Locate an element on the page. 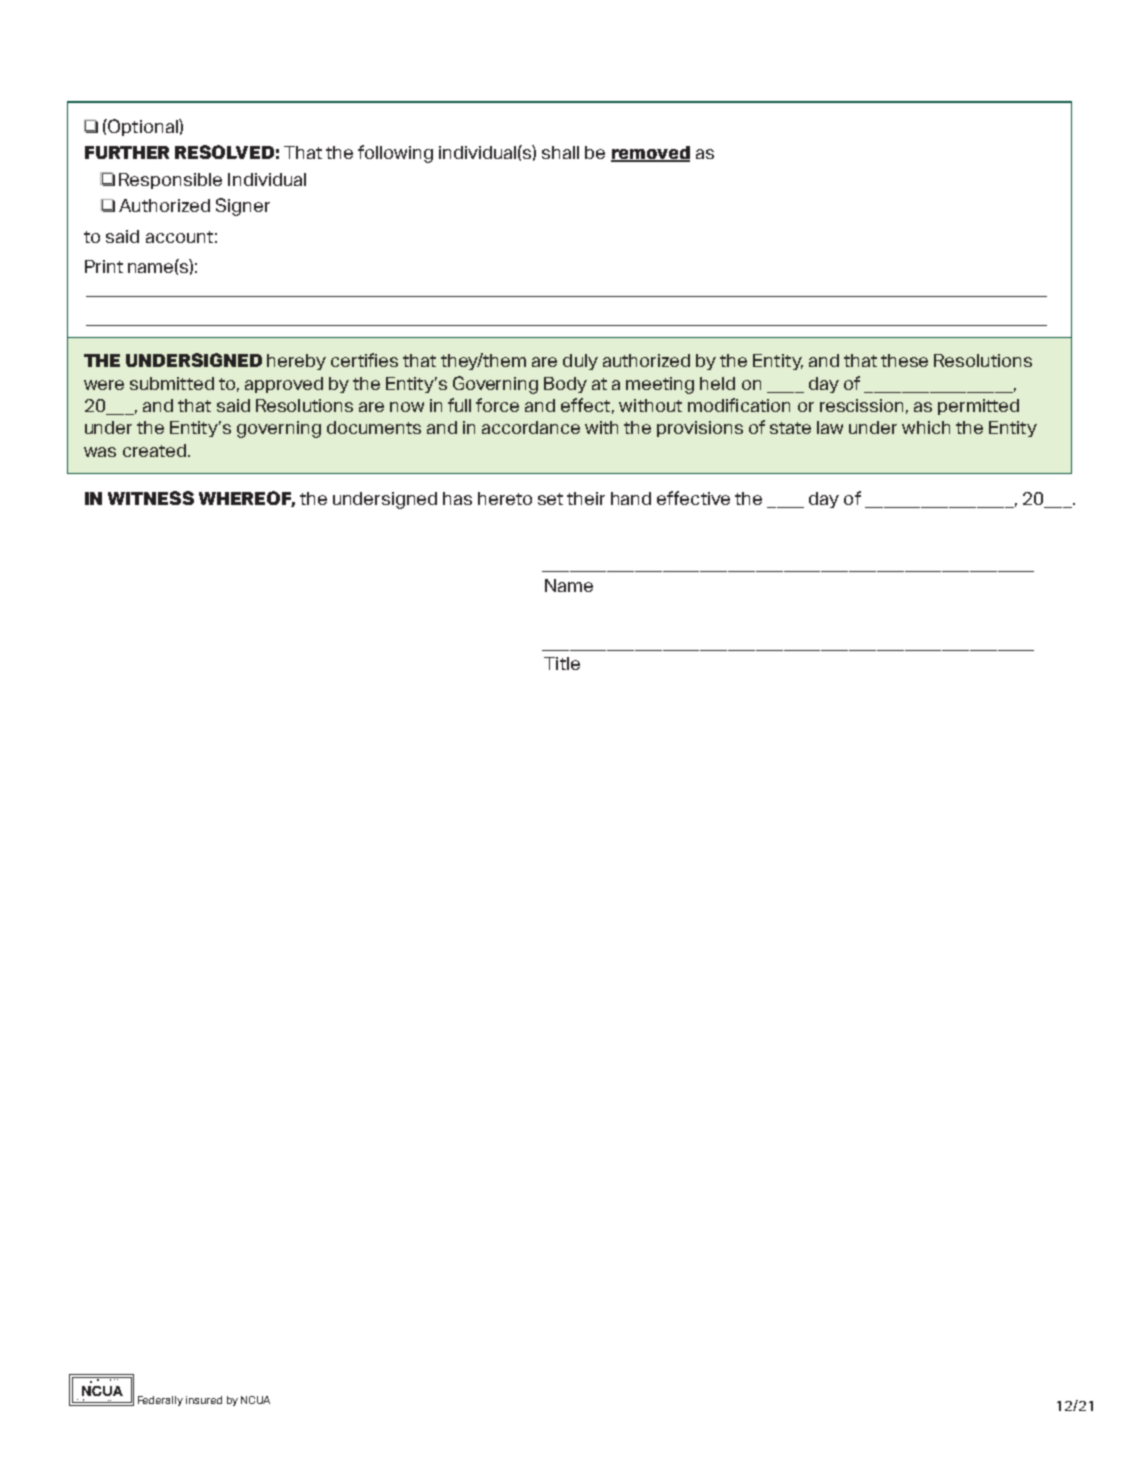  hereto is located at coordinates (505, 498).
